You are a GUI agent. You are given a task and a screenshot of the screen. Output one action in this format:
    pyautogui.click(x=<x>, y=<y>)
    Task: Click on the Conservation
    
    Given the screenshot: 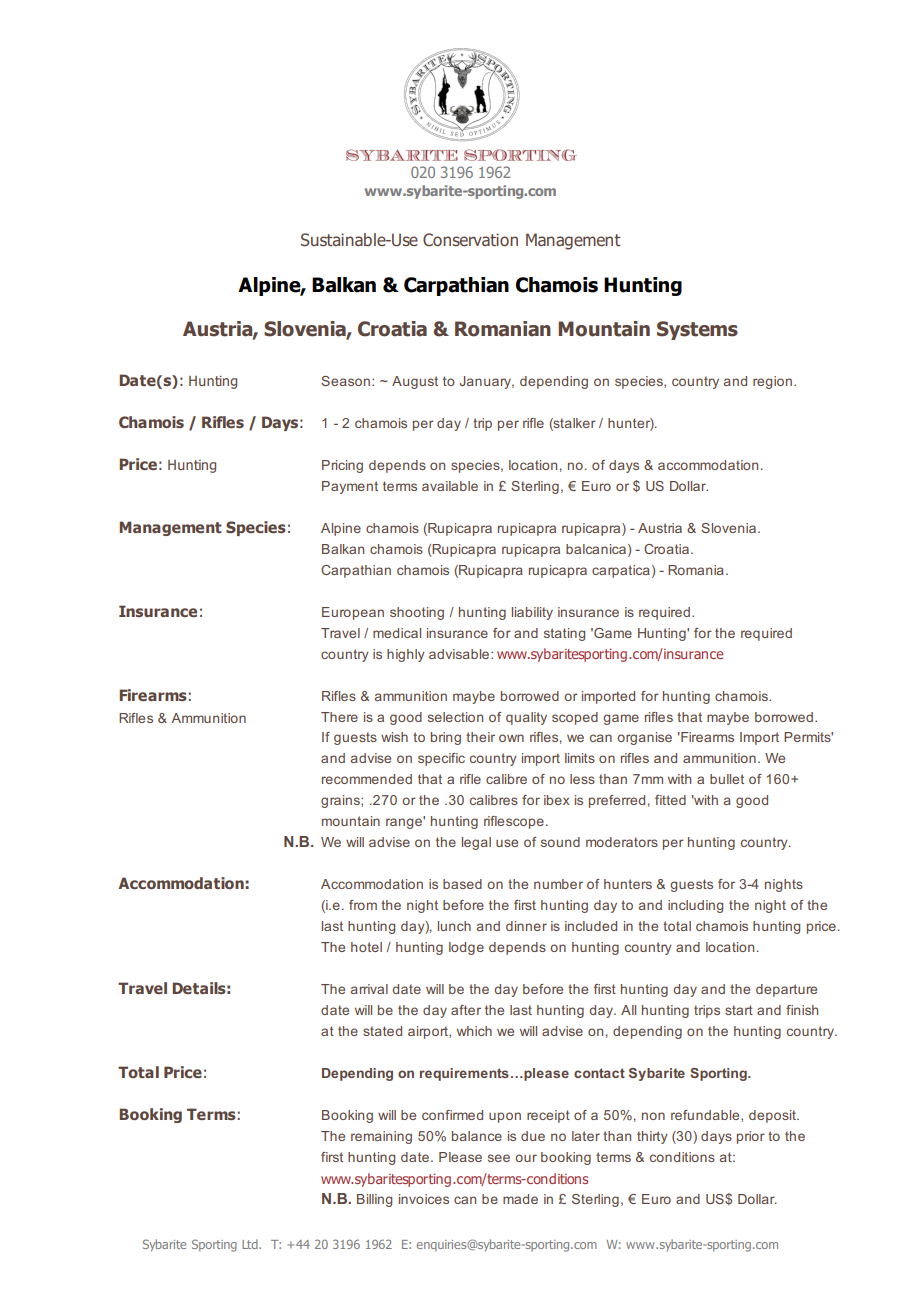 What is the action you would take?
    pyautogui.click(x=470, y=240)
